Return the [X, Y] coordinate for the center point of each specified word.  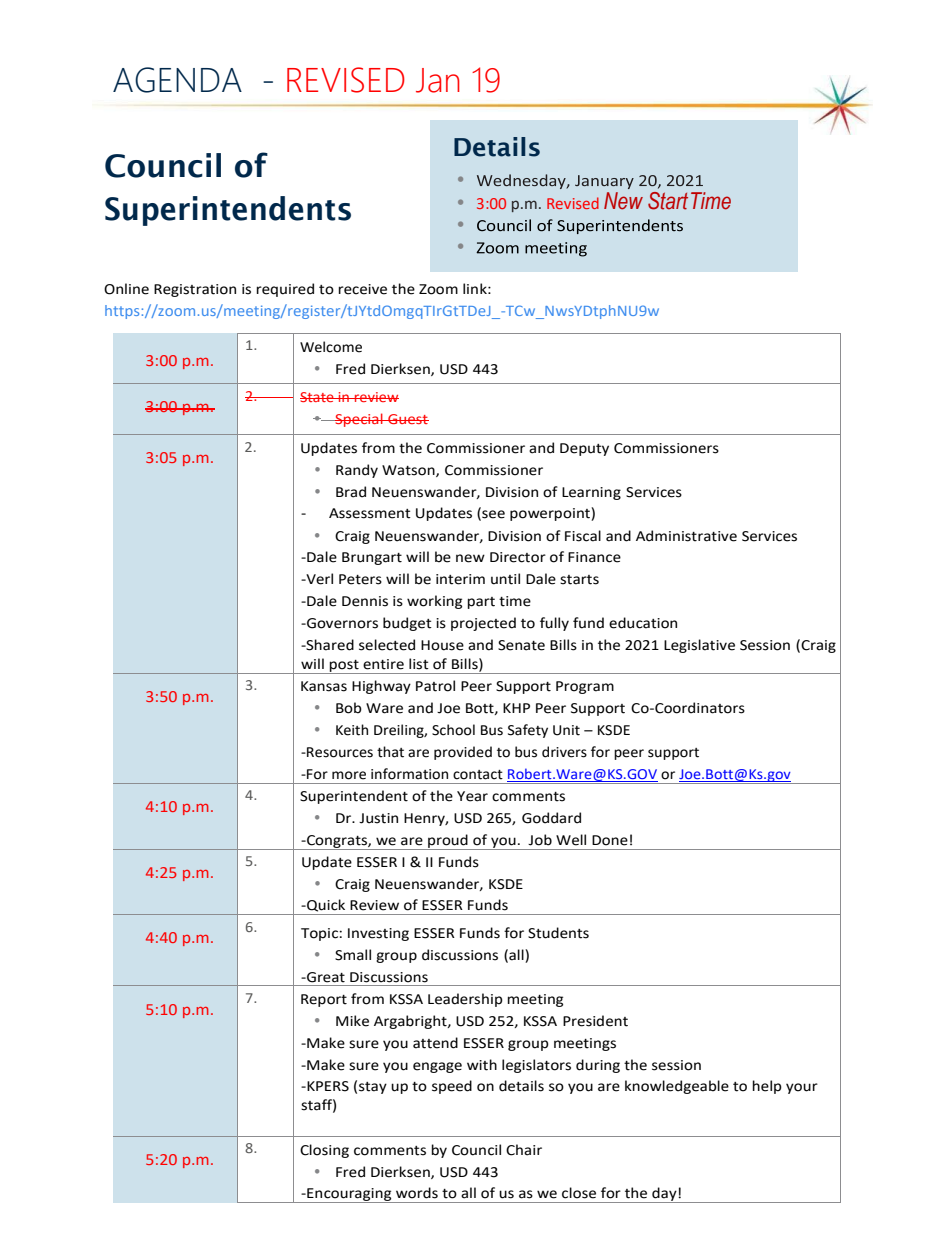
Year [472, 796]
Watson [409, 471]
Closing [324, 1151]
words [417, 1193]
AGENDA [177, 80]
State [318, 397]
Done [610, 840]
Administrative [686, 536]
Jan [438, 80]
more [349, 775]
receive [362, 289]
